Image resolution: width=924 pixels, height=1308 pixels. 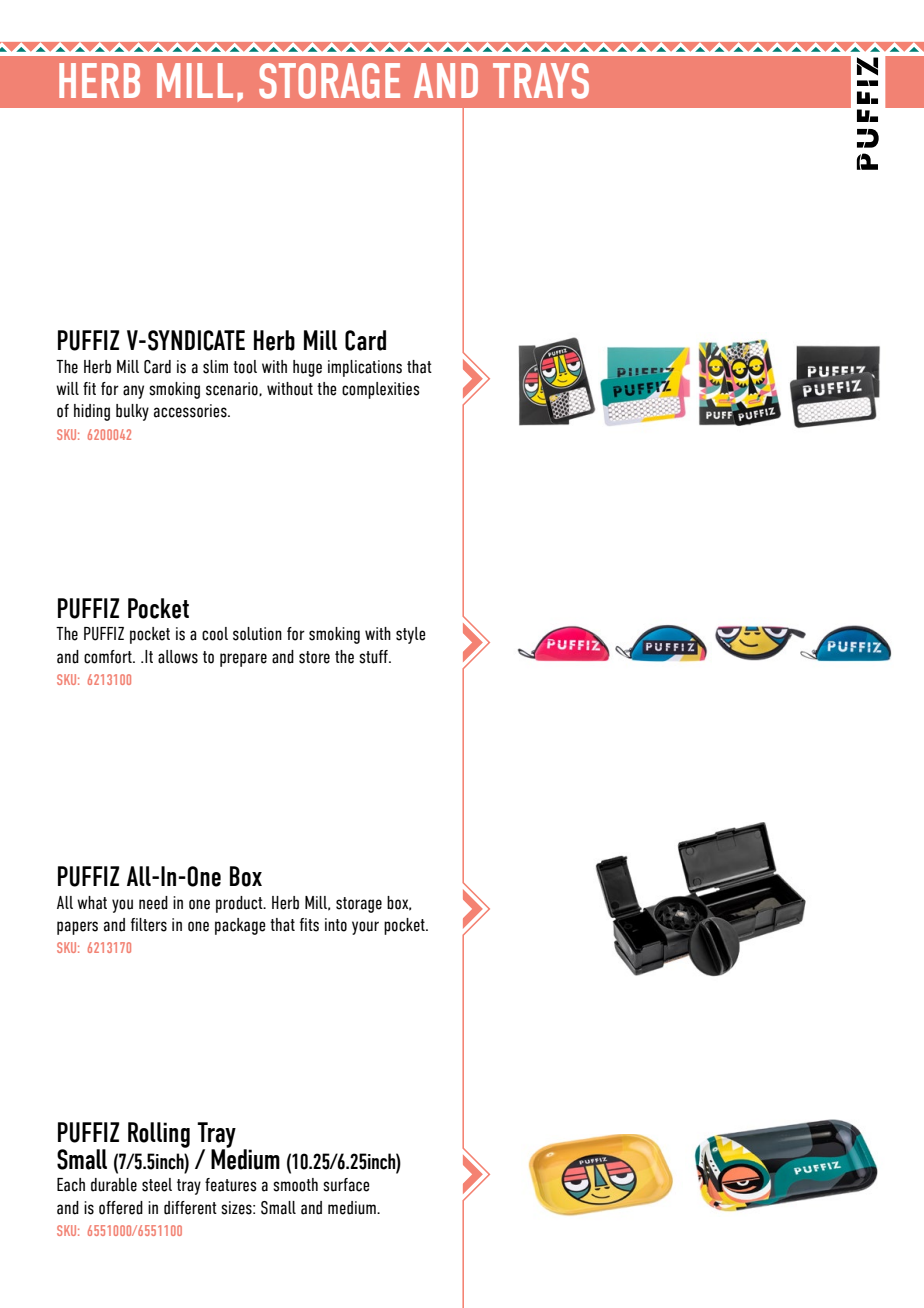 I want to click on into, so click(x=336, y=925).
